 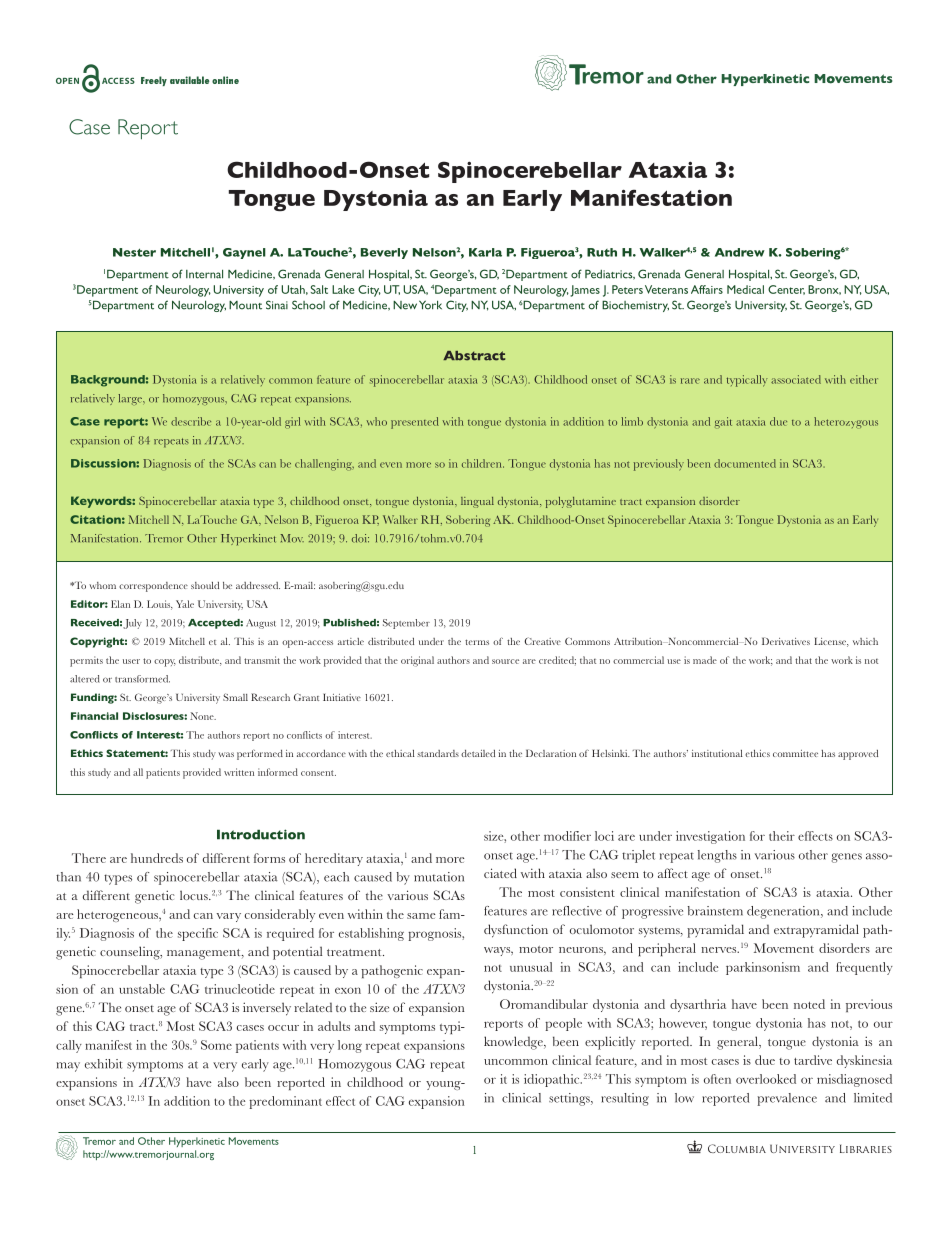 I want to click on Derivatives, so click(x=786, y=641).
